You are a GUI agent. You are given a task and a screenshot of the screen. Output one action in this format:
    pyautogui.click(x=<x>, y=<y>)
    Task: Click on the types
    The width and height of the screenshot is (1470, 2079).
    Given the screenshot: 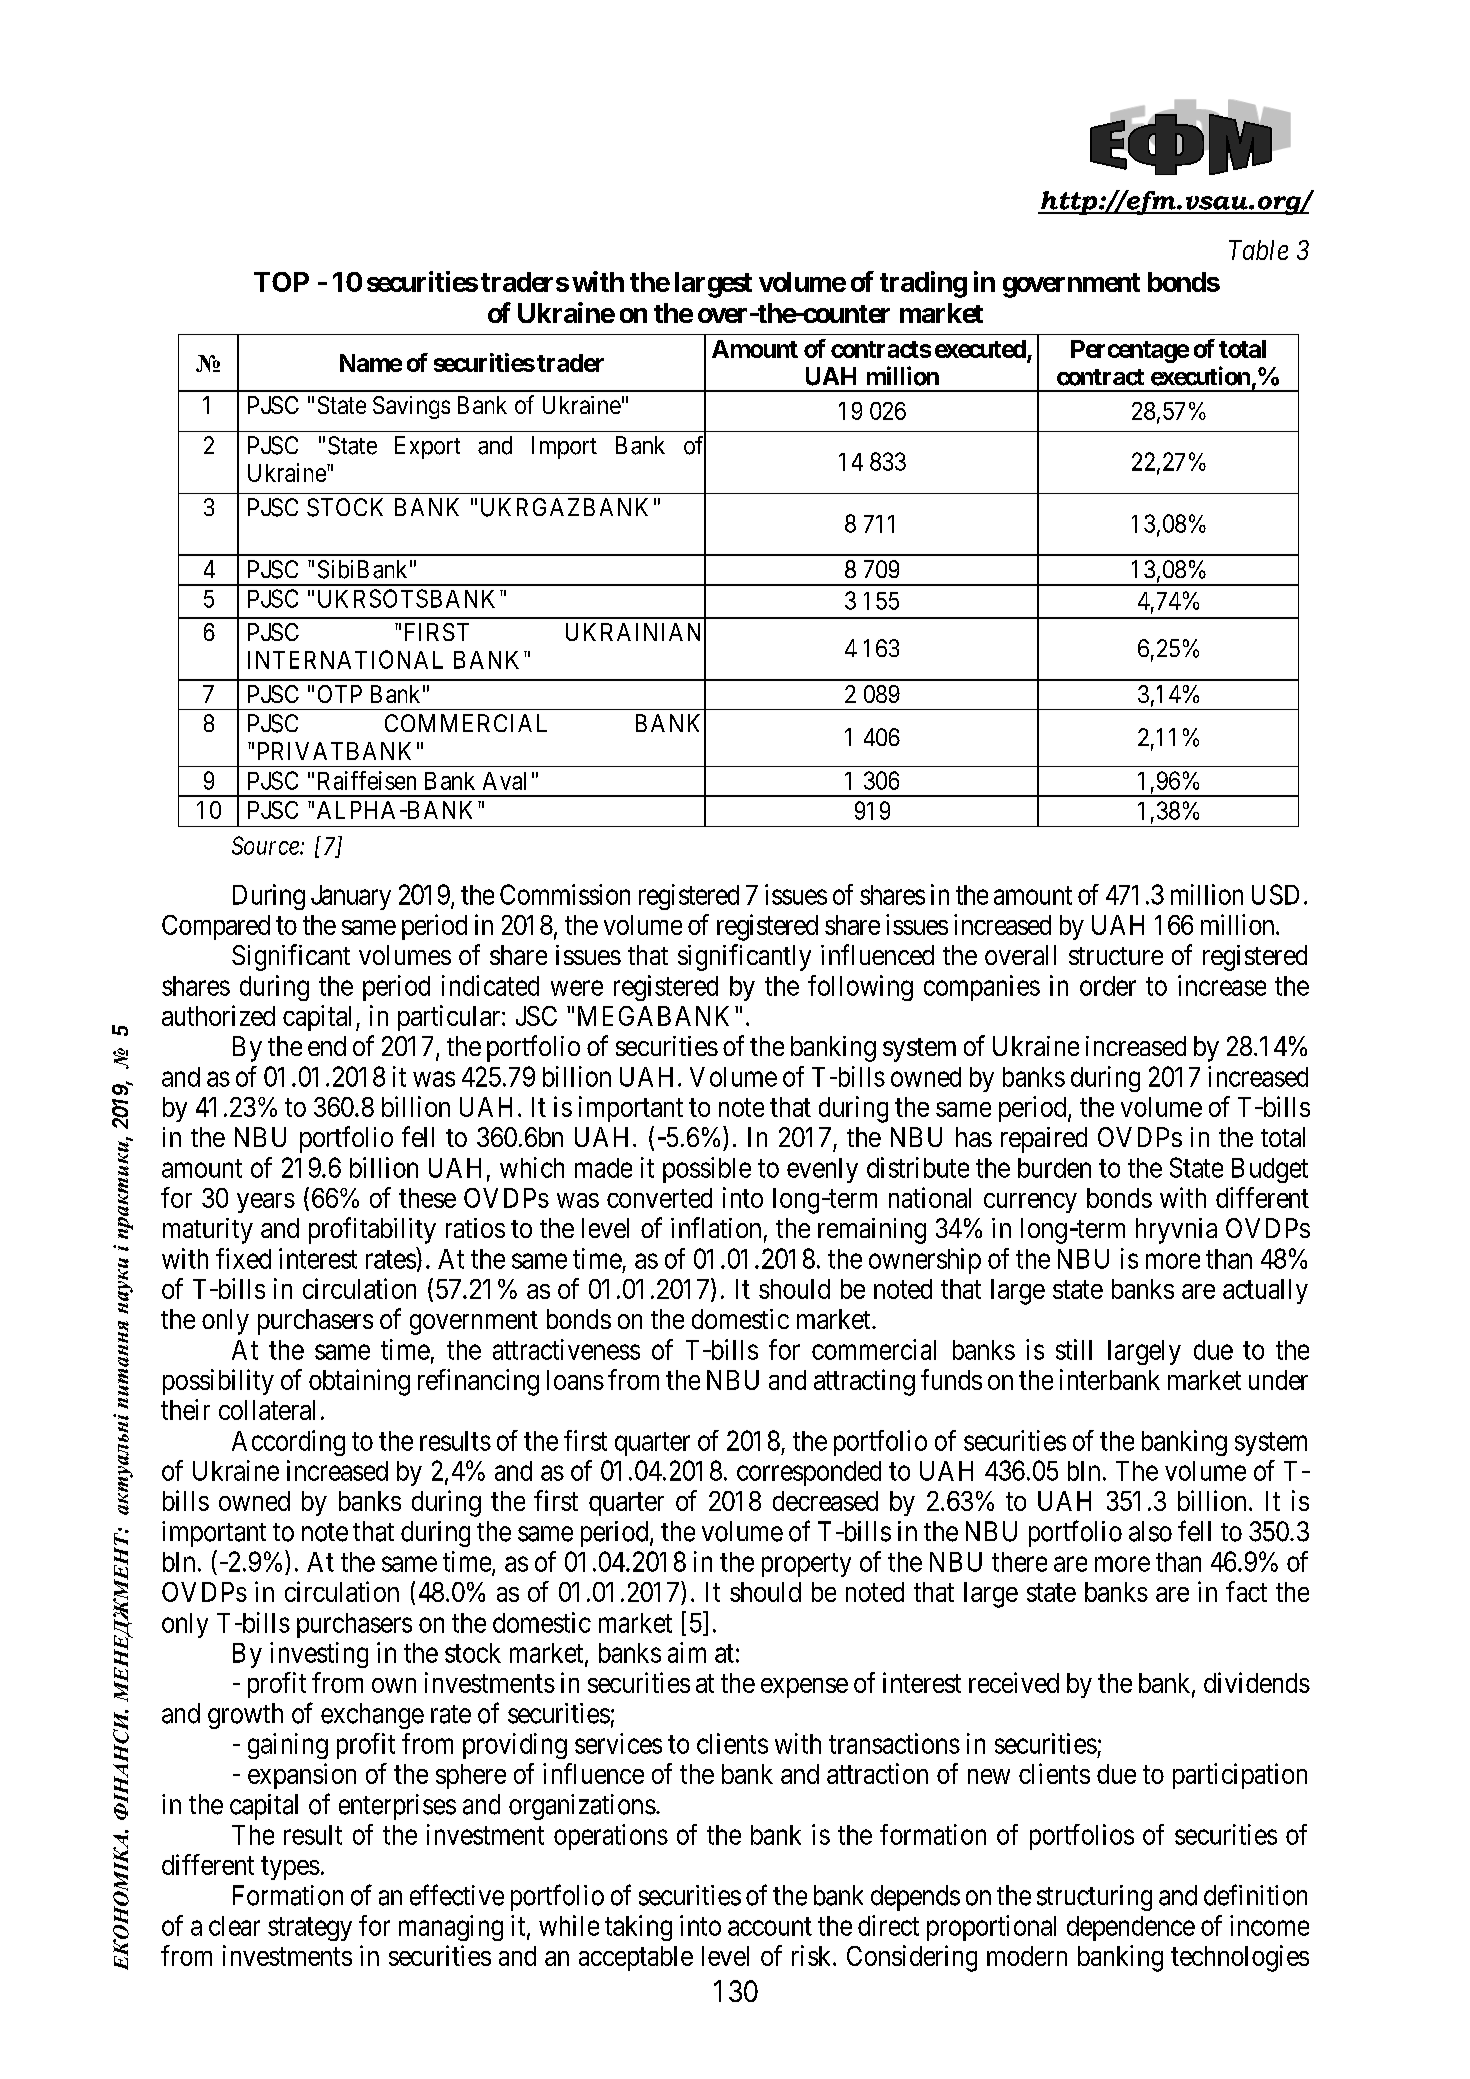 What is the action you would take?
    pyautogui.click(x=290, y=1868)
